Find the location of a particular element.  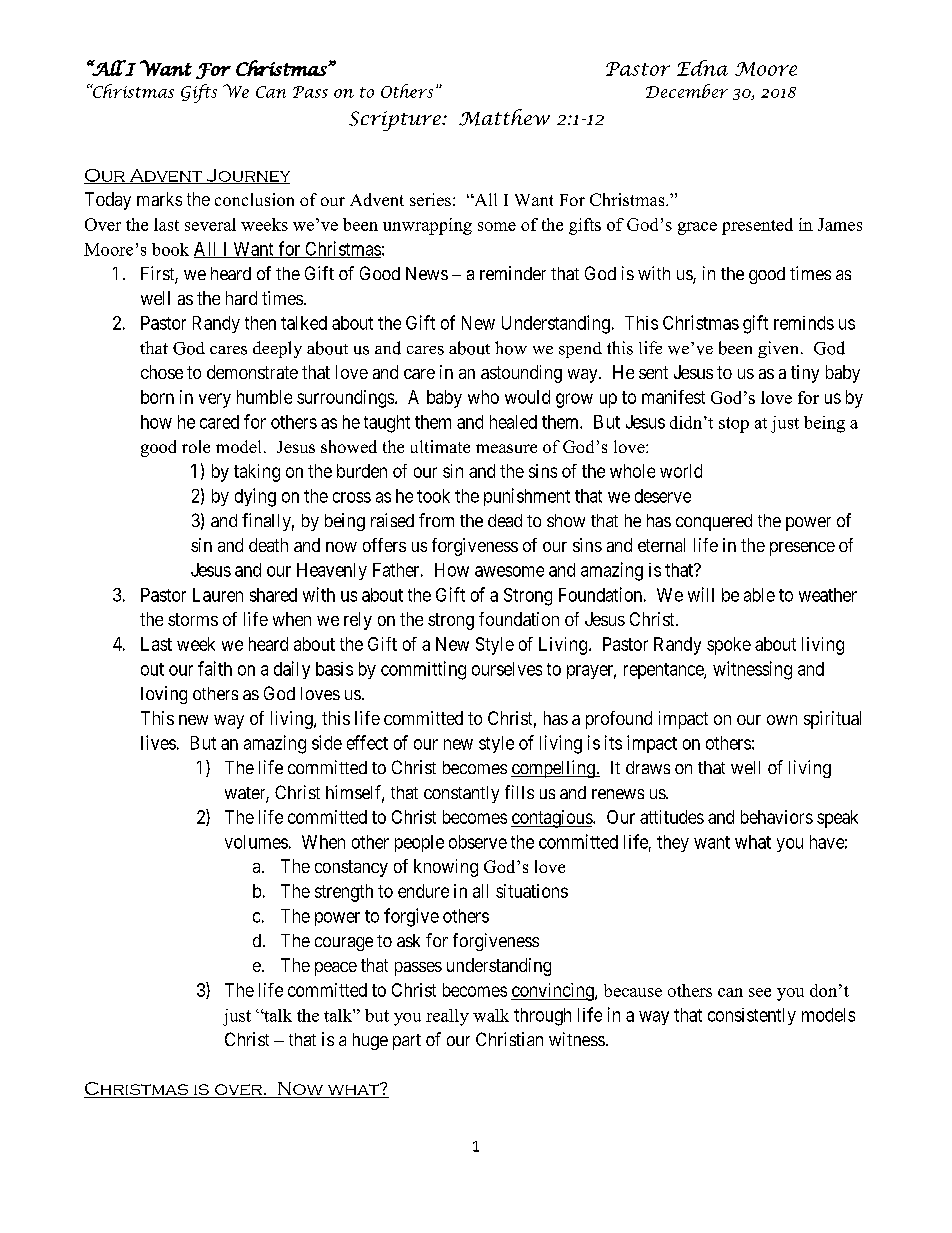

December is located at coordinates (687, 91).
